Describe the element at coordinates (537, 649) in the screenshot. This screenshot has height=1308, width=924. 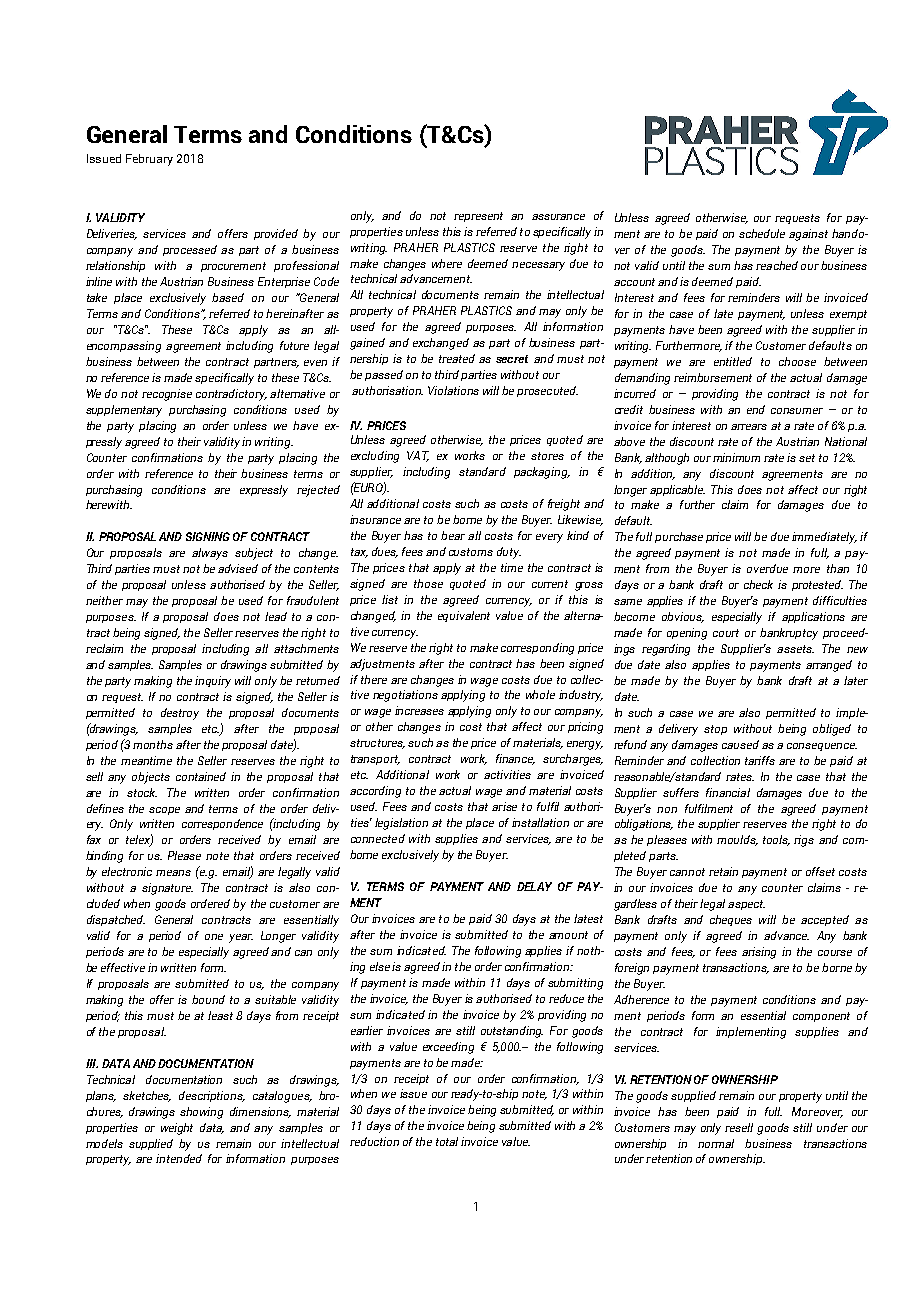
I see `corresponding` at that location.
